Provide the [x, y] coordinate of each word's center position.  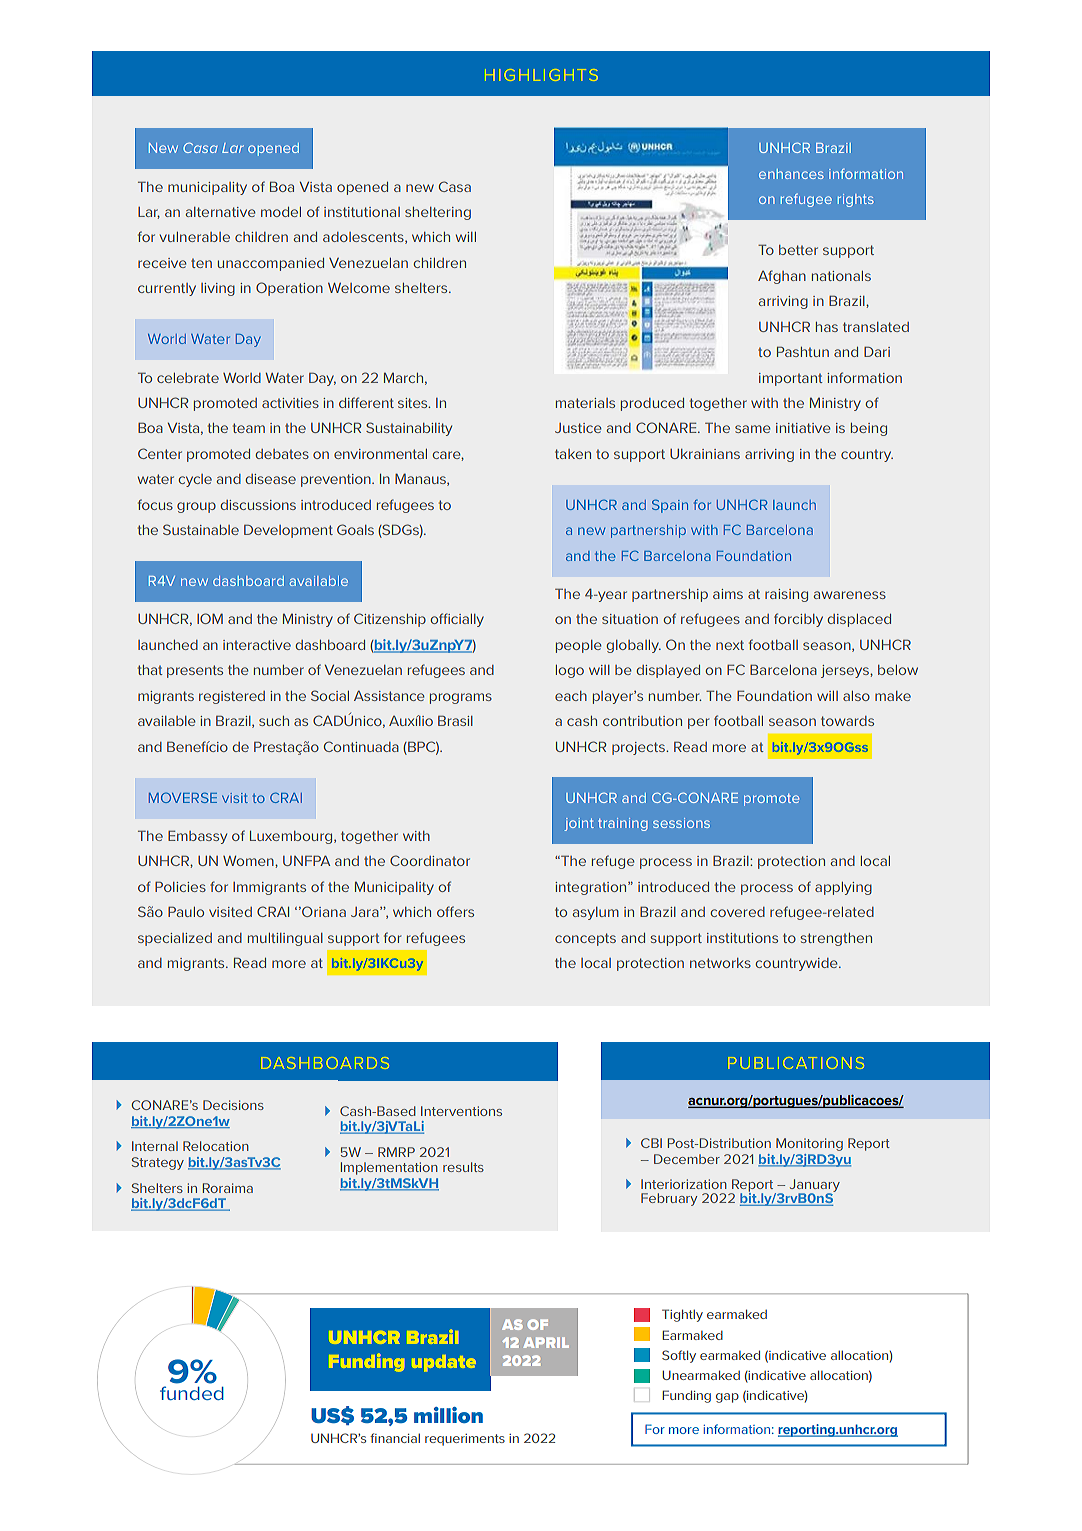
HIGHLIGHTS [541, 75]
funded [192, 1393]
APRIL [546, 1342]
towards [847, 721]
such [274, 721]
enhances [791, 174]
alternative [220, 212]
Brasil [455, 720]
